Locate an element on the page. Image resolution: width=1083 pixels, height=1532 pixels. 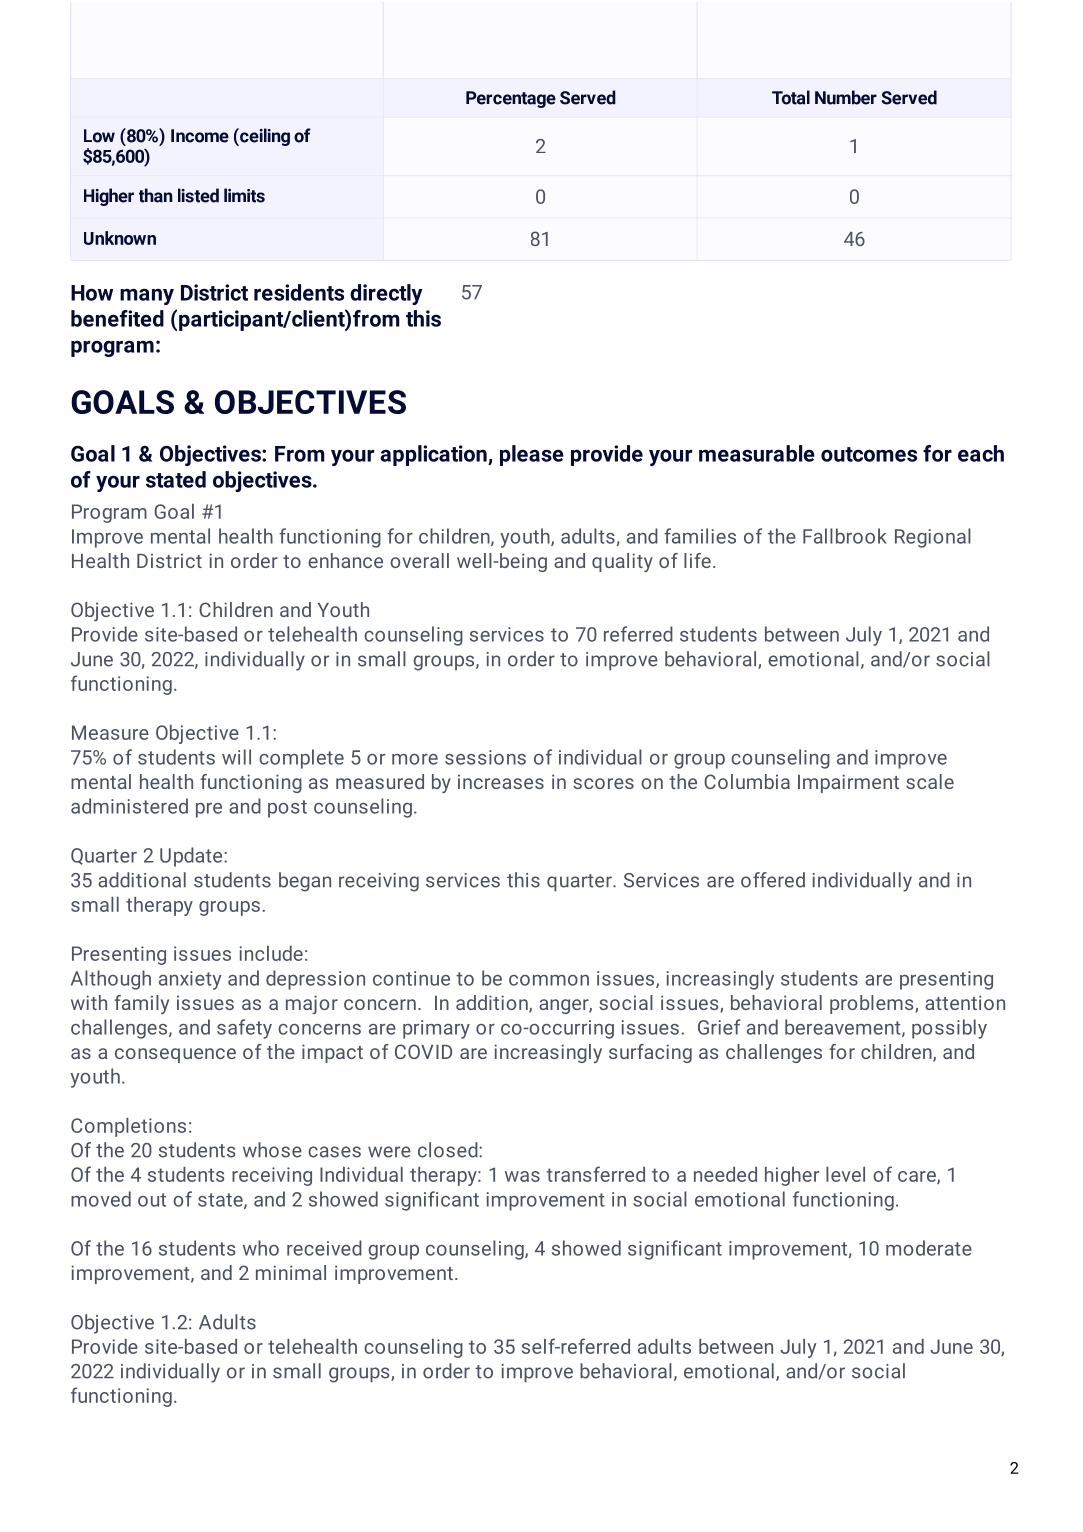
Impairment is located at coordinates (848, 783).
